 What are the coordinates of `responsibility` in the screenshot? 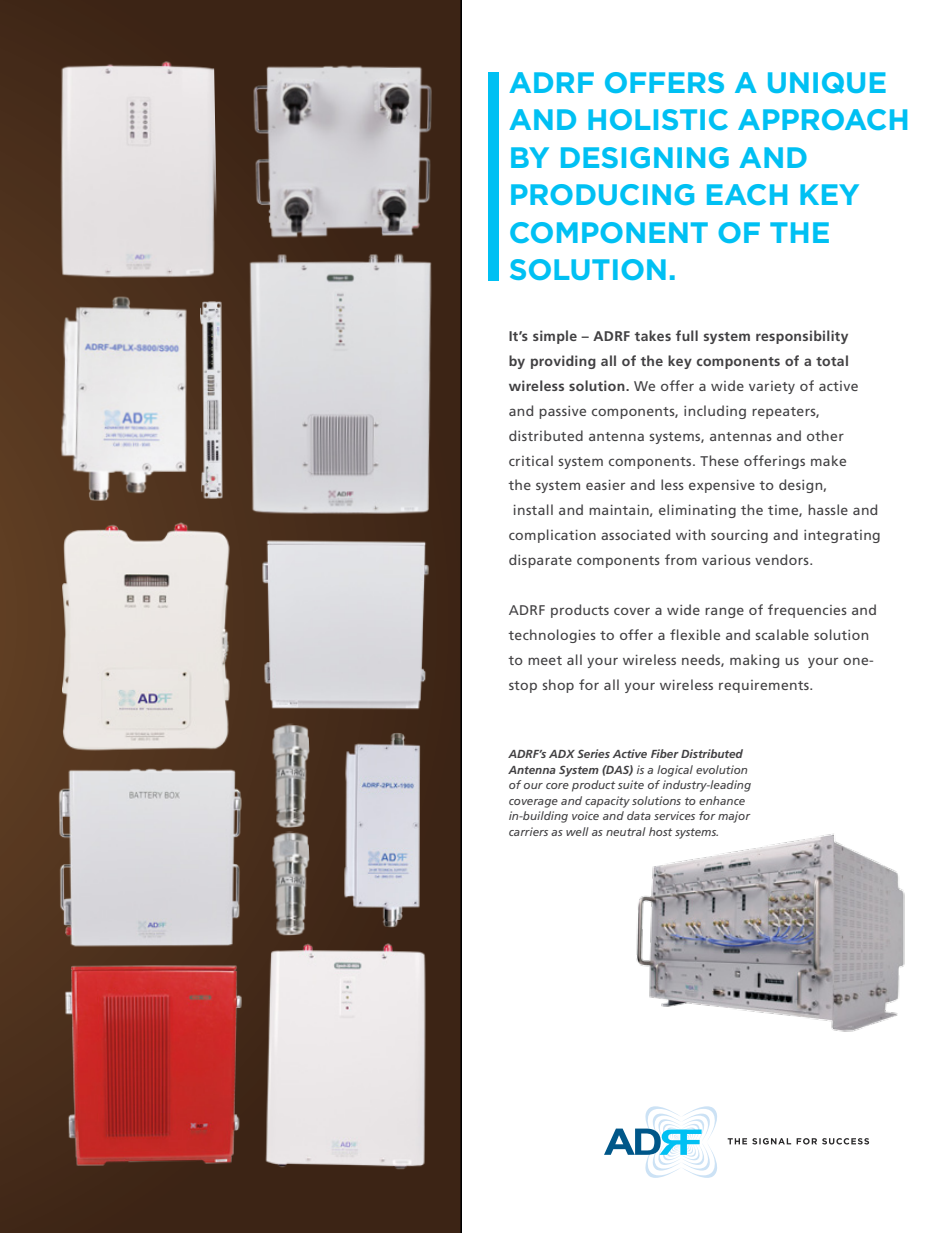 It's located at (802, 337).
